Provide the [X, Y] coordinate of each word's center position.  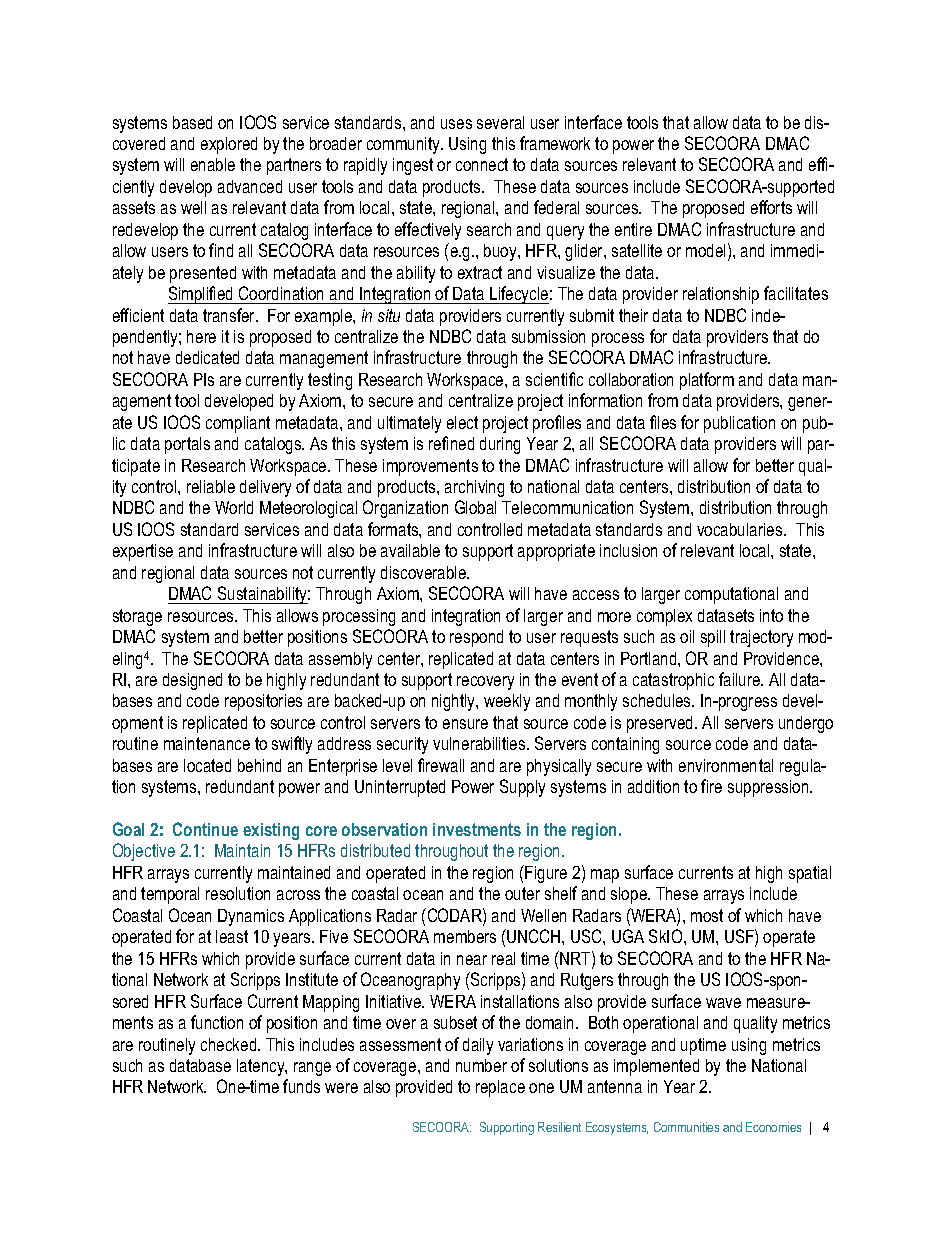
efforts [771, 207]
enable [213, 164]
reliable [211, 486]
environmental [726, 765]
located [207, 765]
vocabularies [741, 529]
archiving [474, 488]
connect [482, 164]
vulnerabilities [480, 743]
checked [230, 1044]
